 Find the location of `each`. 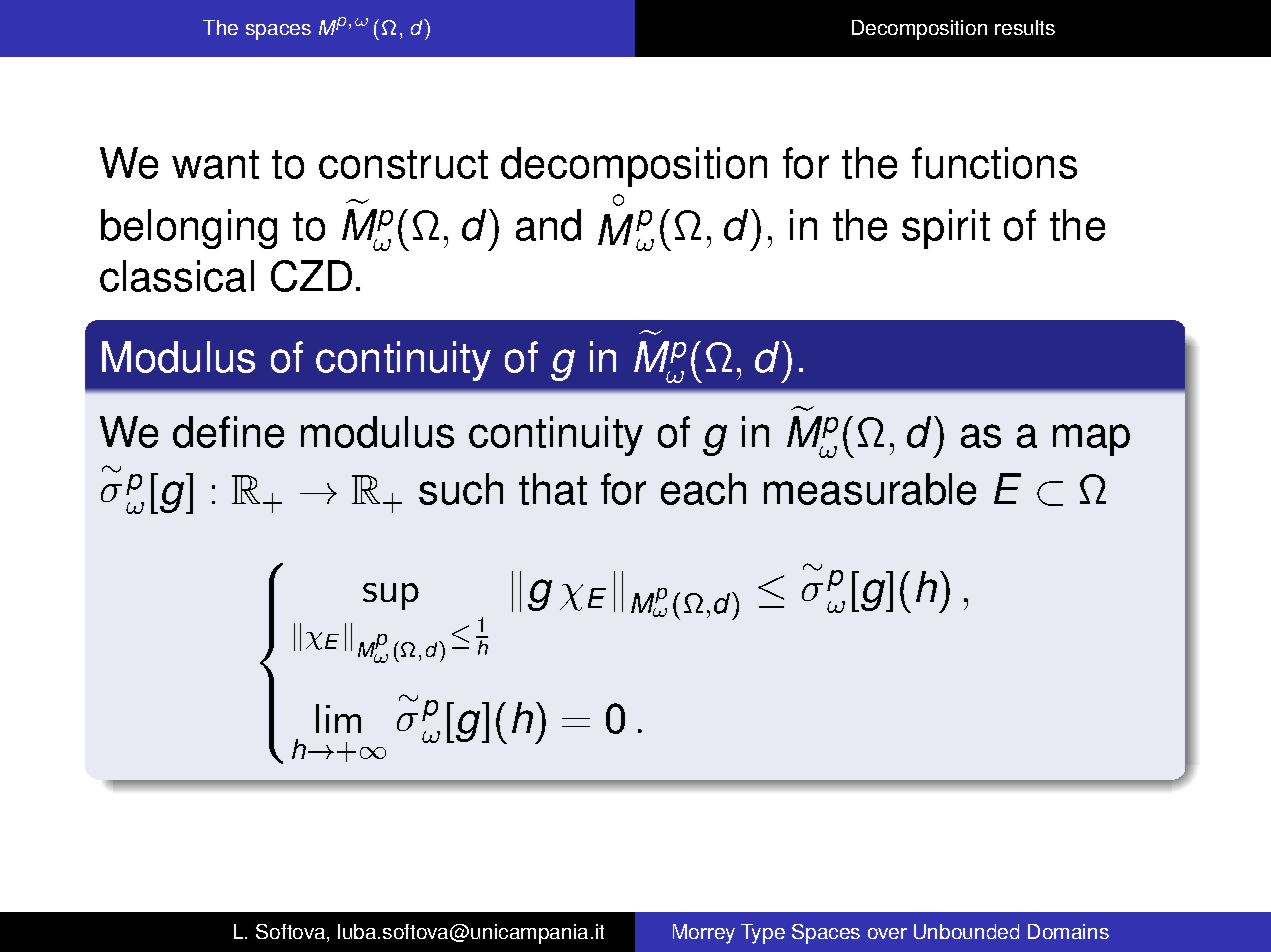

each is located at coordinates (703, 489).
